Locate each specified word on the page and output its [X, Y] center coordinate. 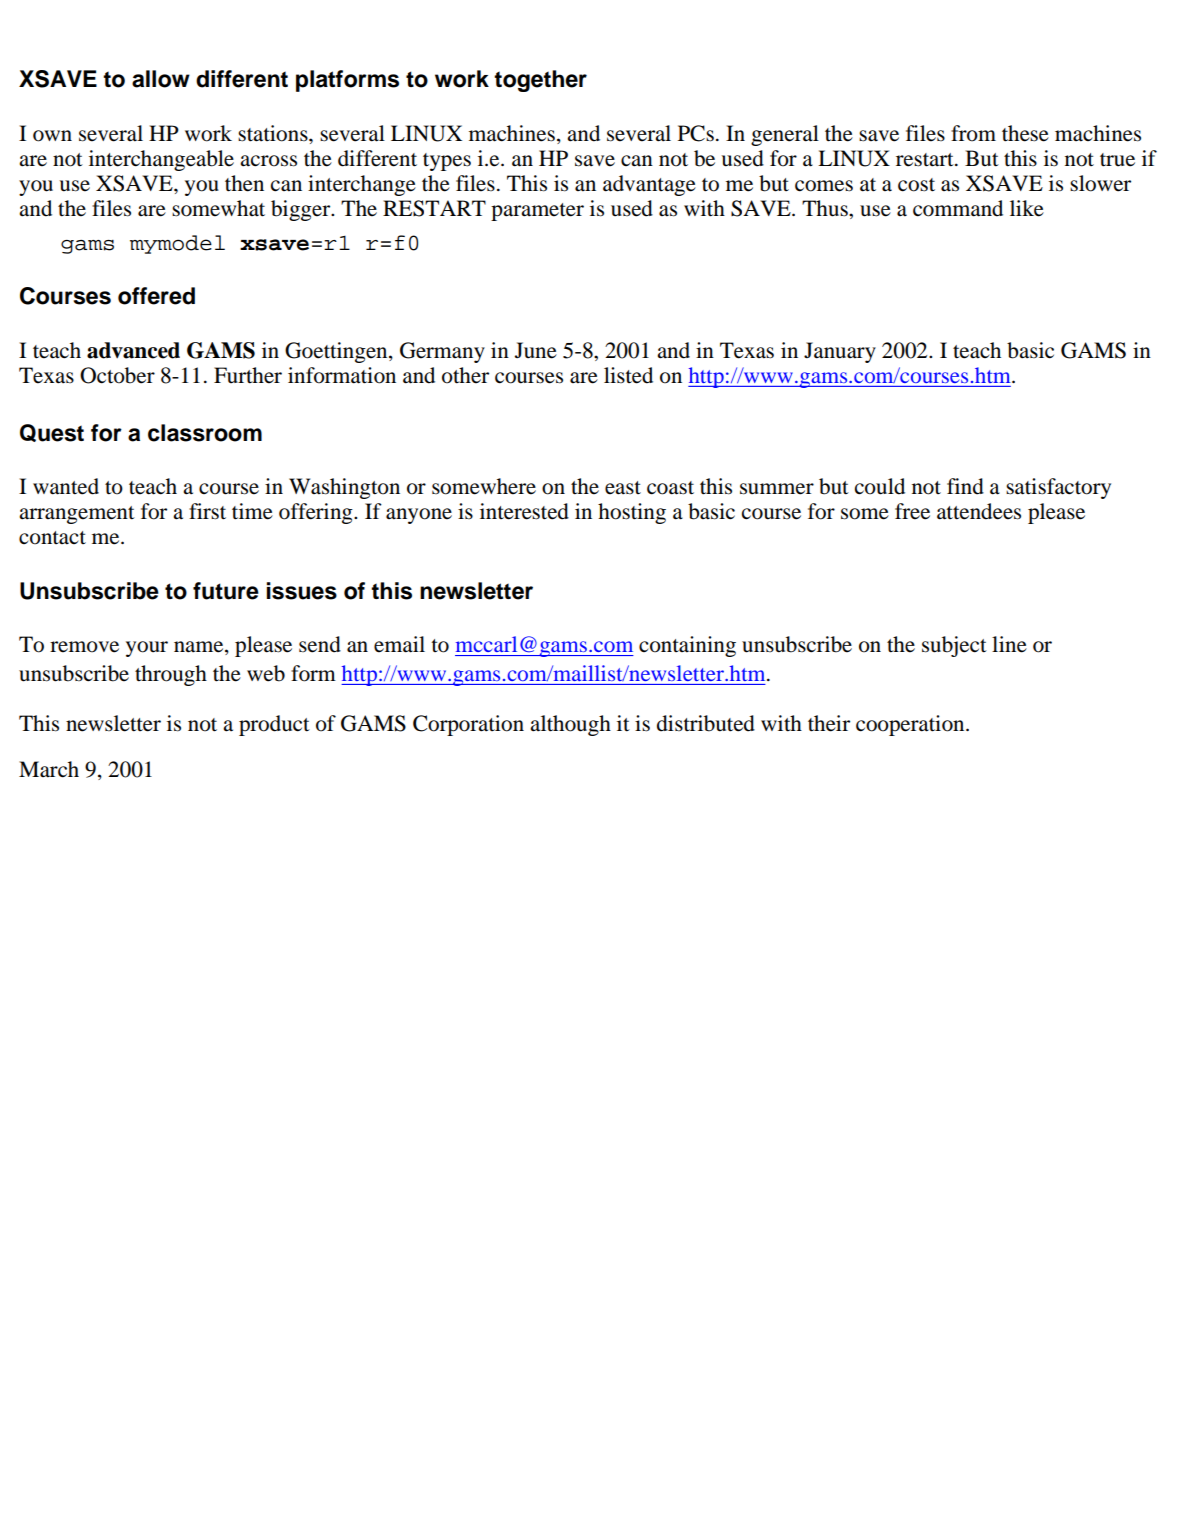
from [973, 133]
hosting [632, 513]
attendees [979, 511]
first [207, 511]
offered [156, 296]
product [274, 725]
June [536, 350]
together [540, 81]
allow [161, 79]
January [840, 352]
